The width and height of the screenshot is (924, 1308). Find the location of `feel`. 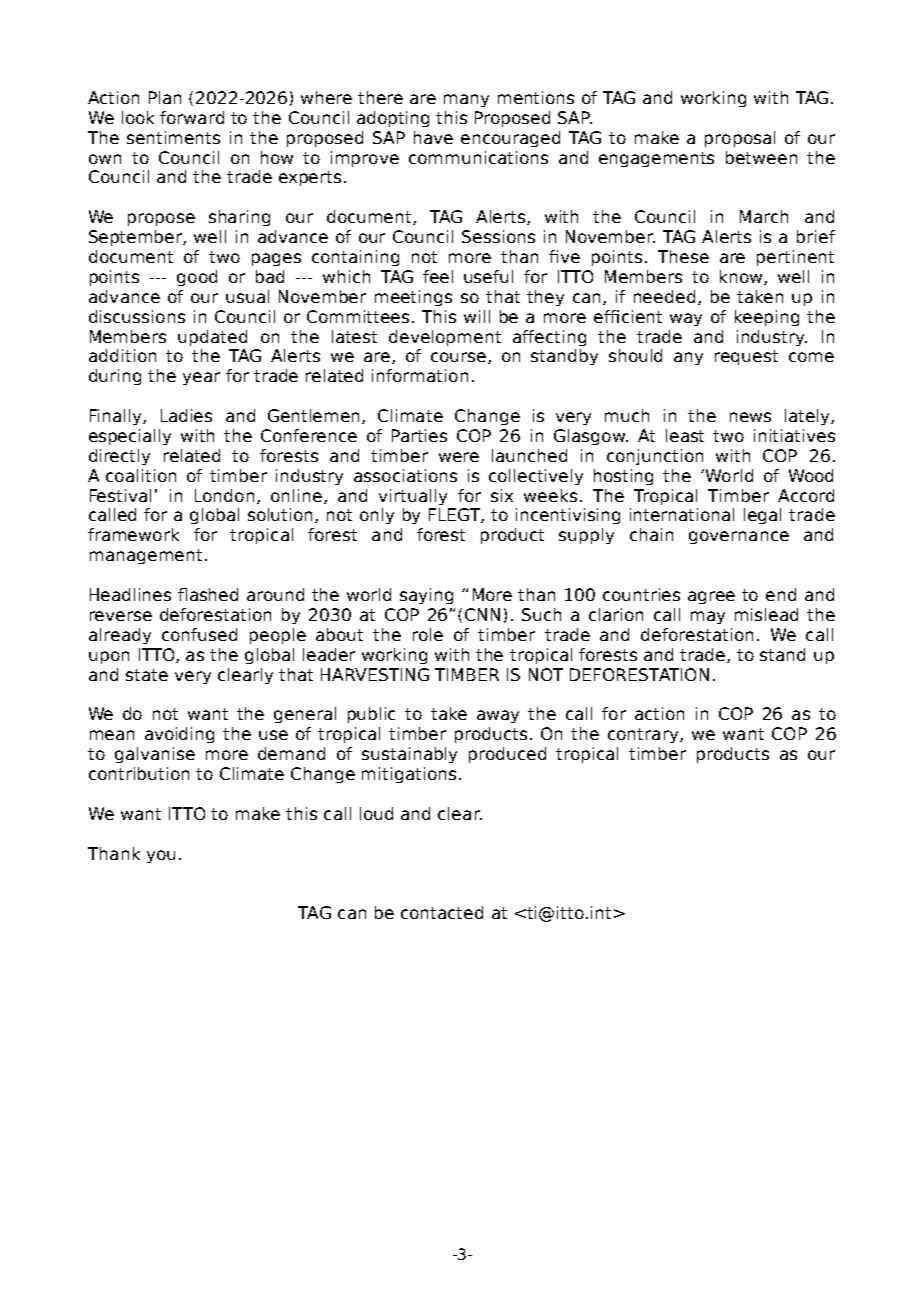

feel is located at coordinates (438, 276).
